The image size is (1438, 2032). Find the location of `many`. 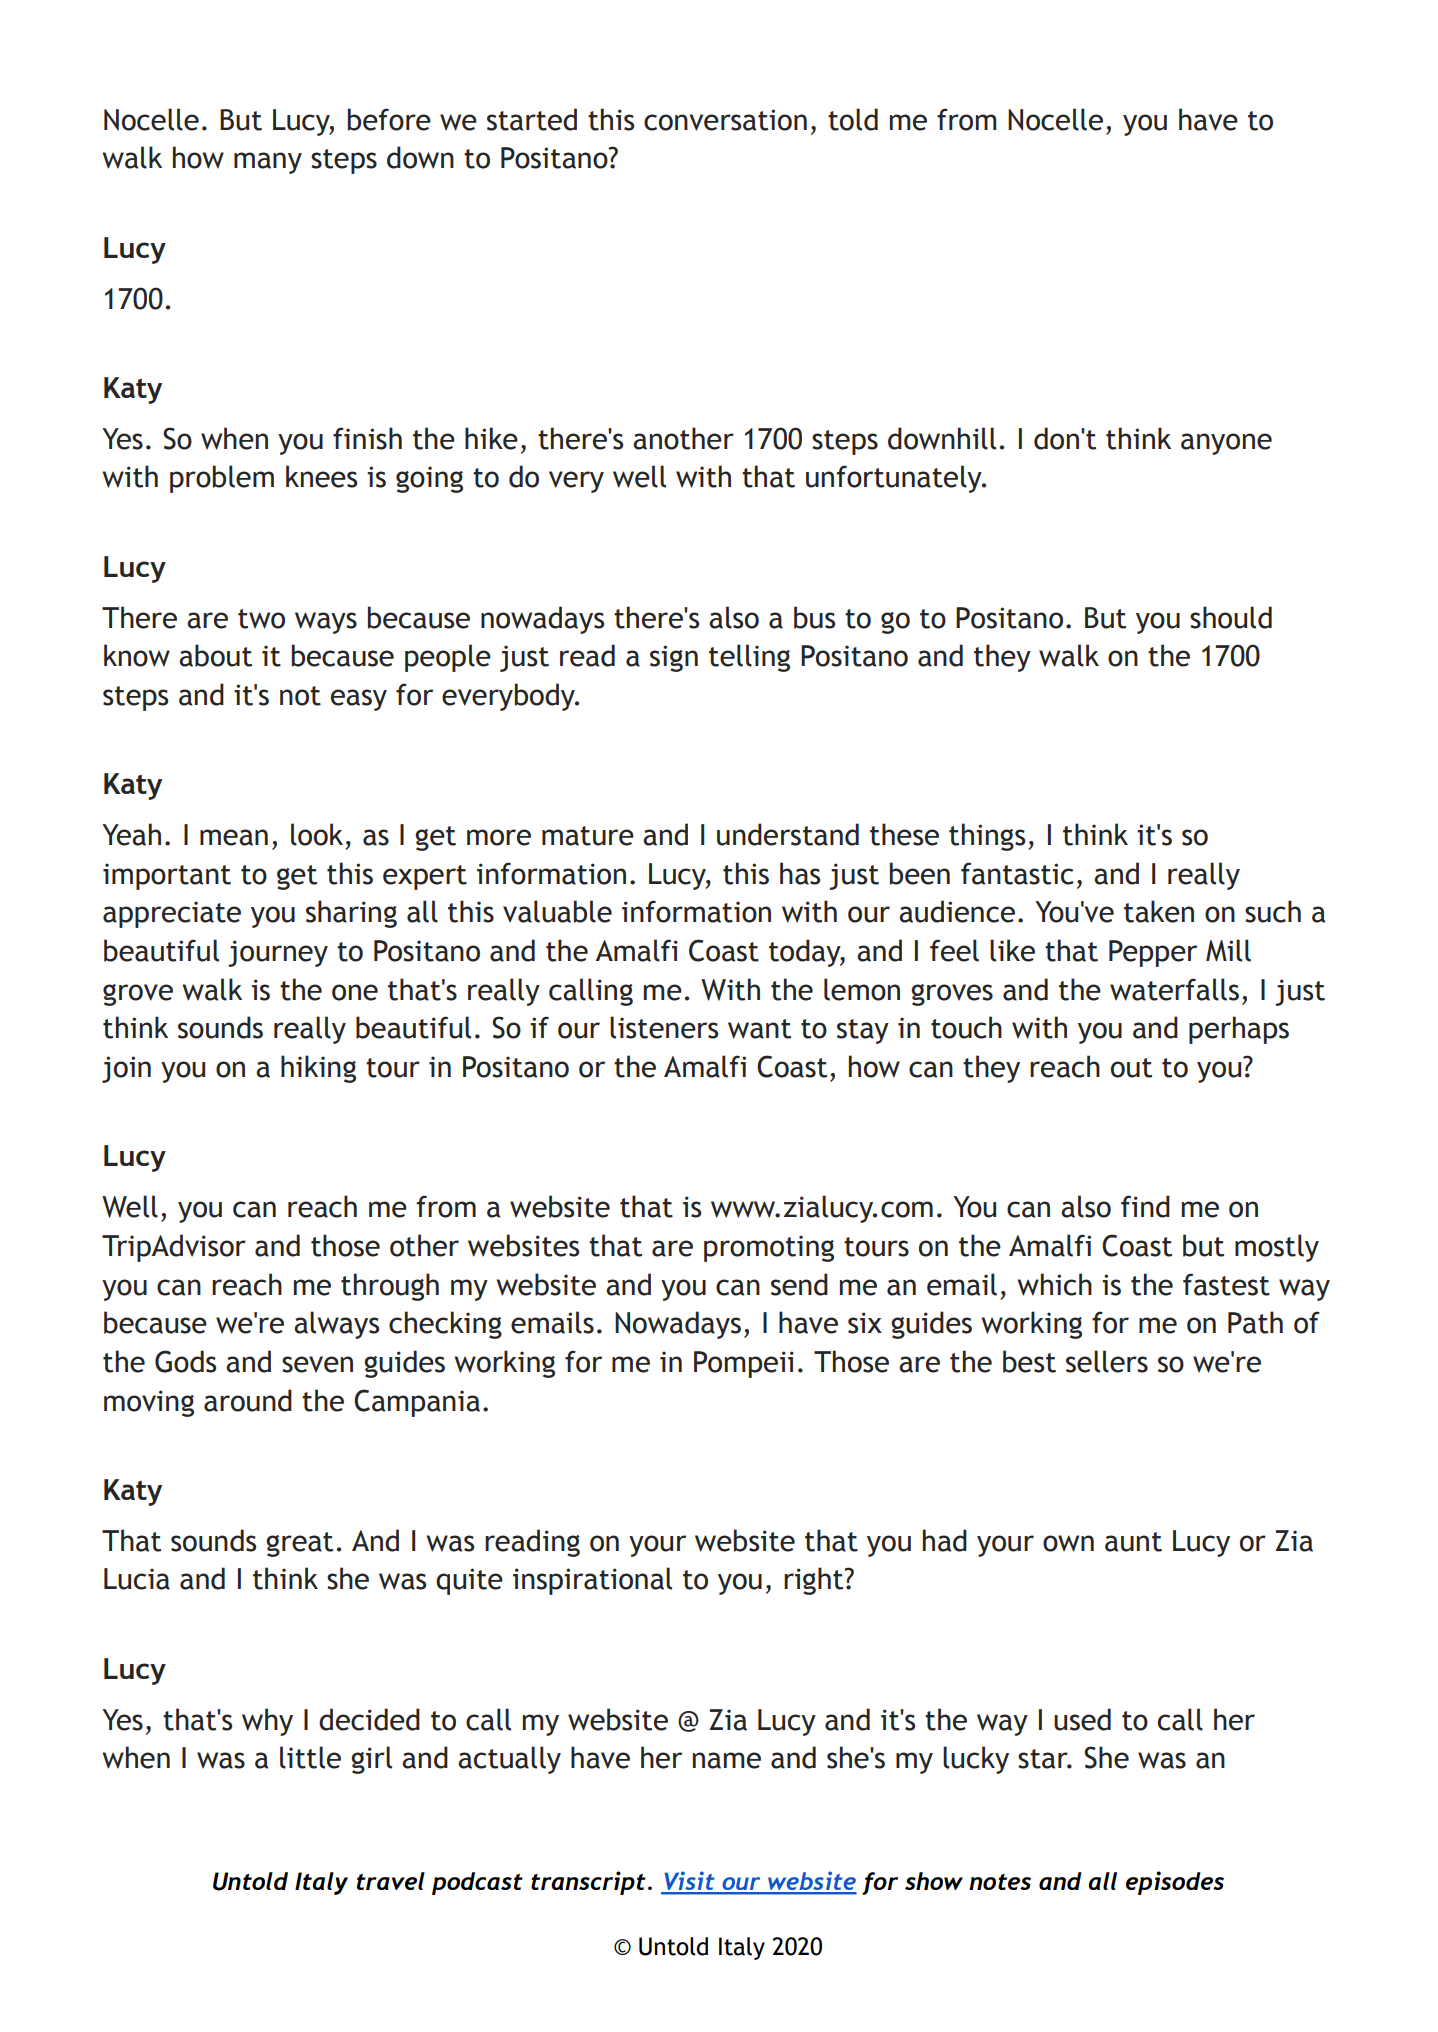

many is located at coordinates (268, 163).
